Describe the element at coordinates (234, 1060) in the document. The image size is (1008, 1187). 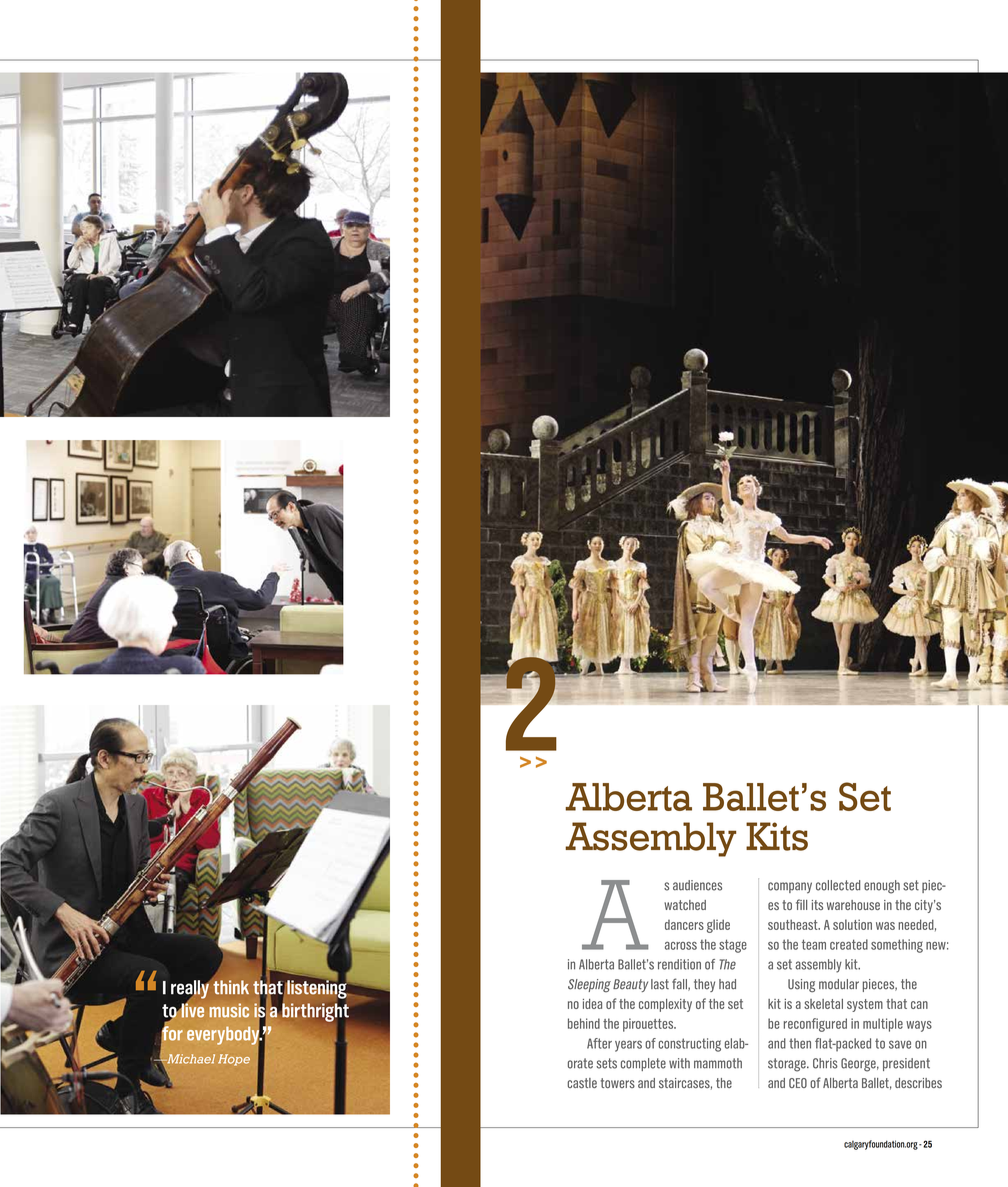
I see `Hope` at that location.
